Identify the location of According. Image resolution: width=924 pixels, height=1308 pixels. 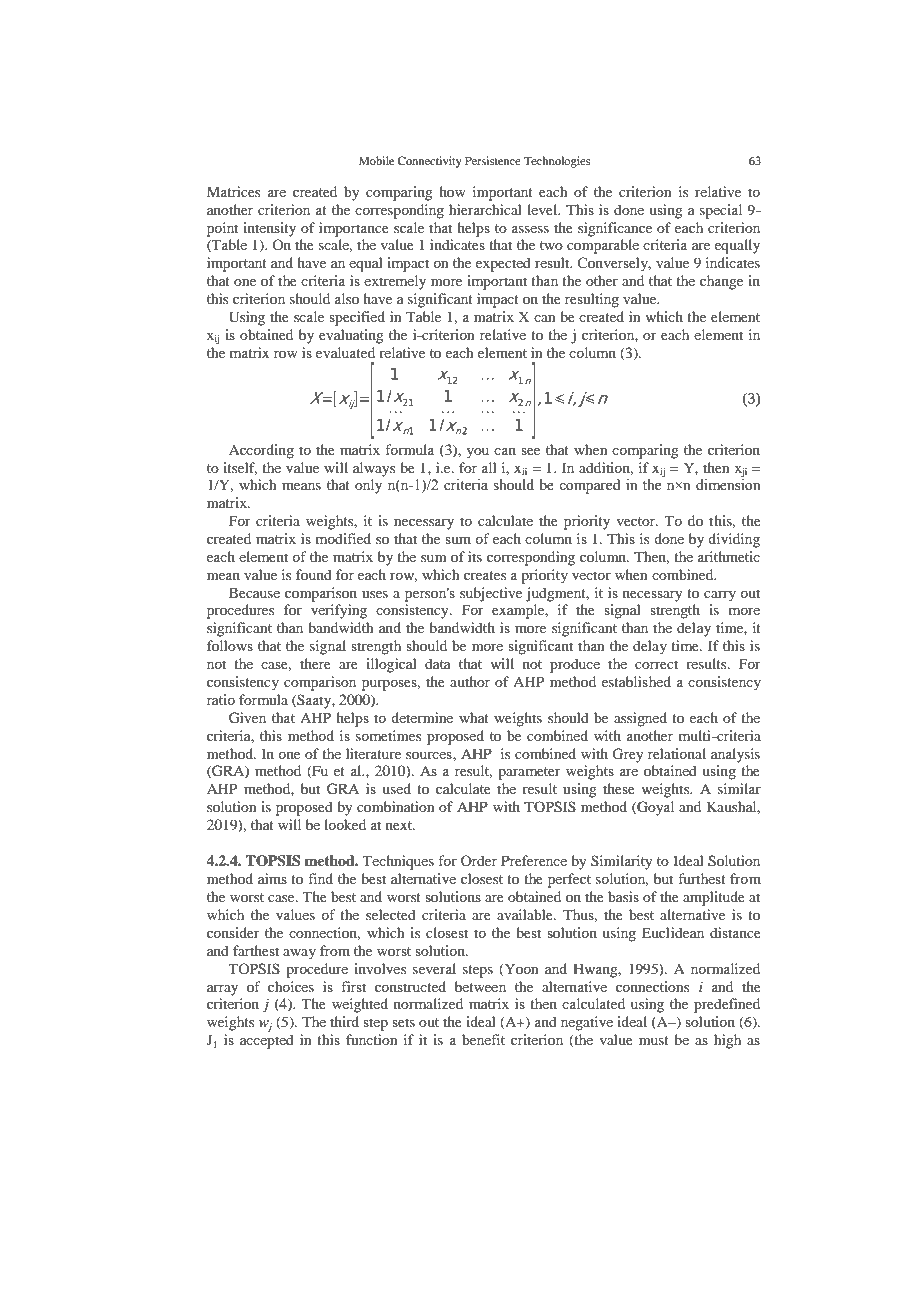
(261, 451).
